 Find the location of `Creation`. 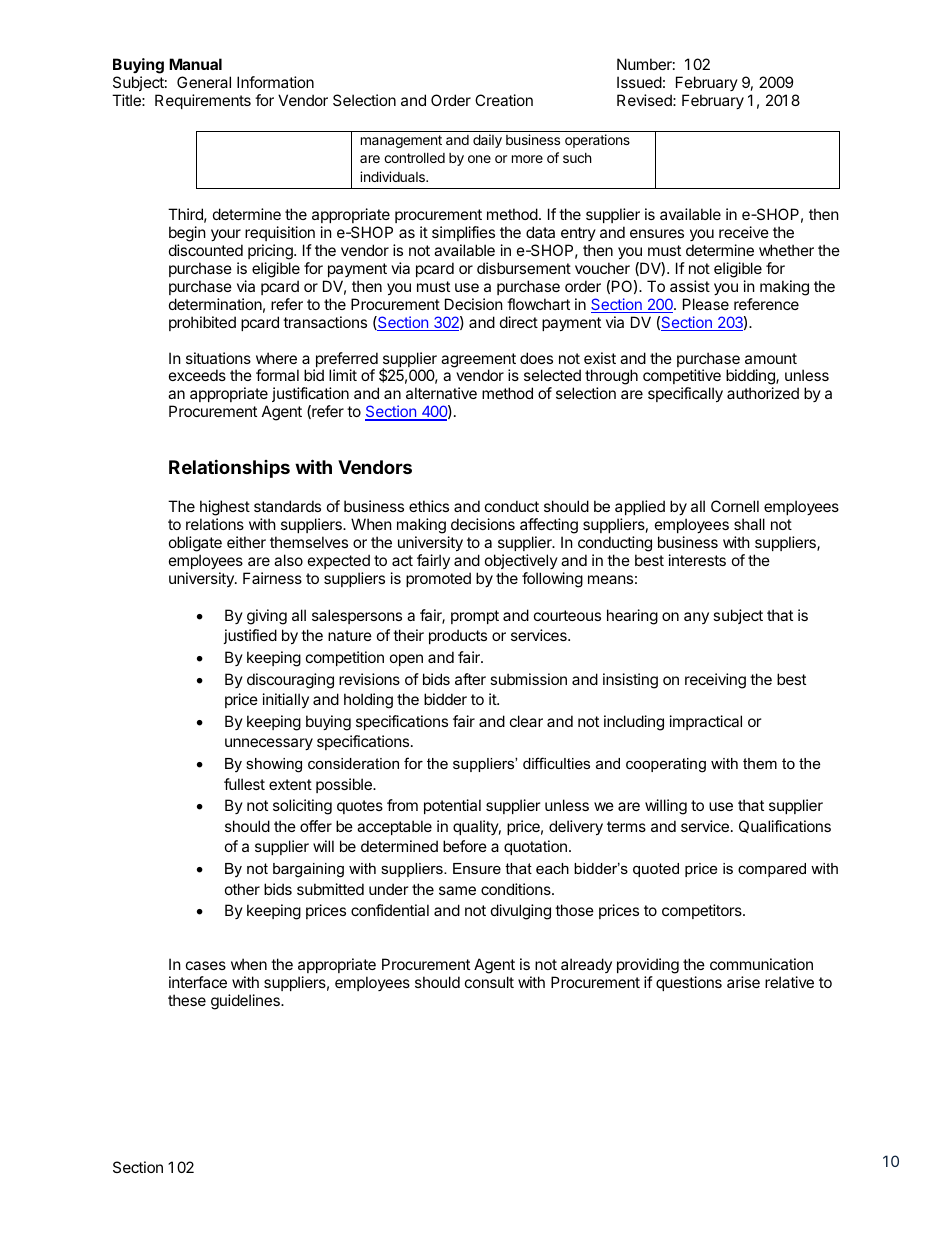

Creation is located at coordinates (504, 100).
